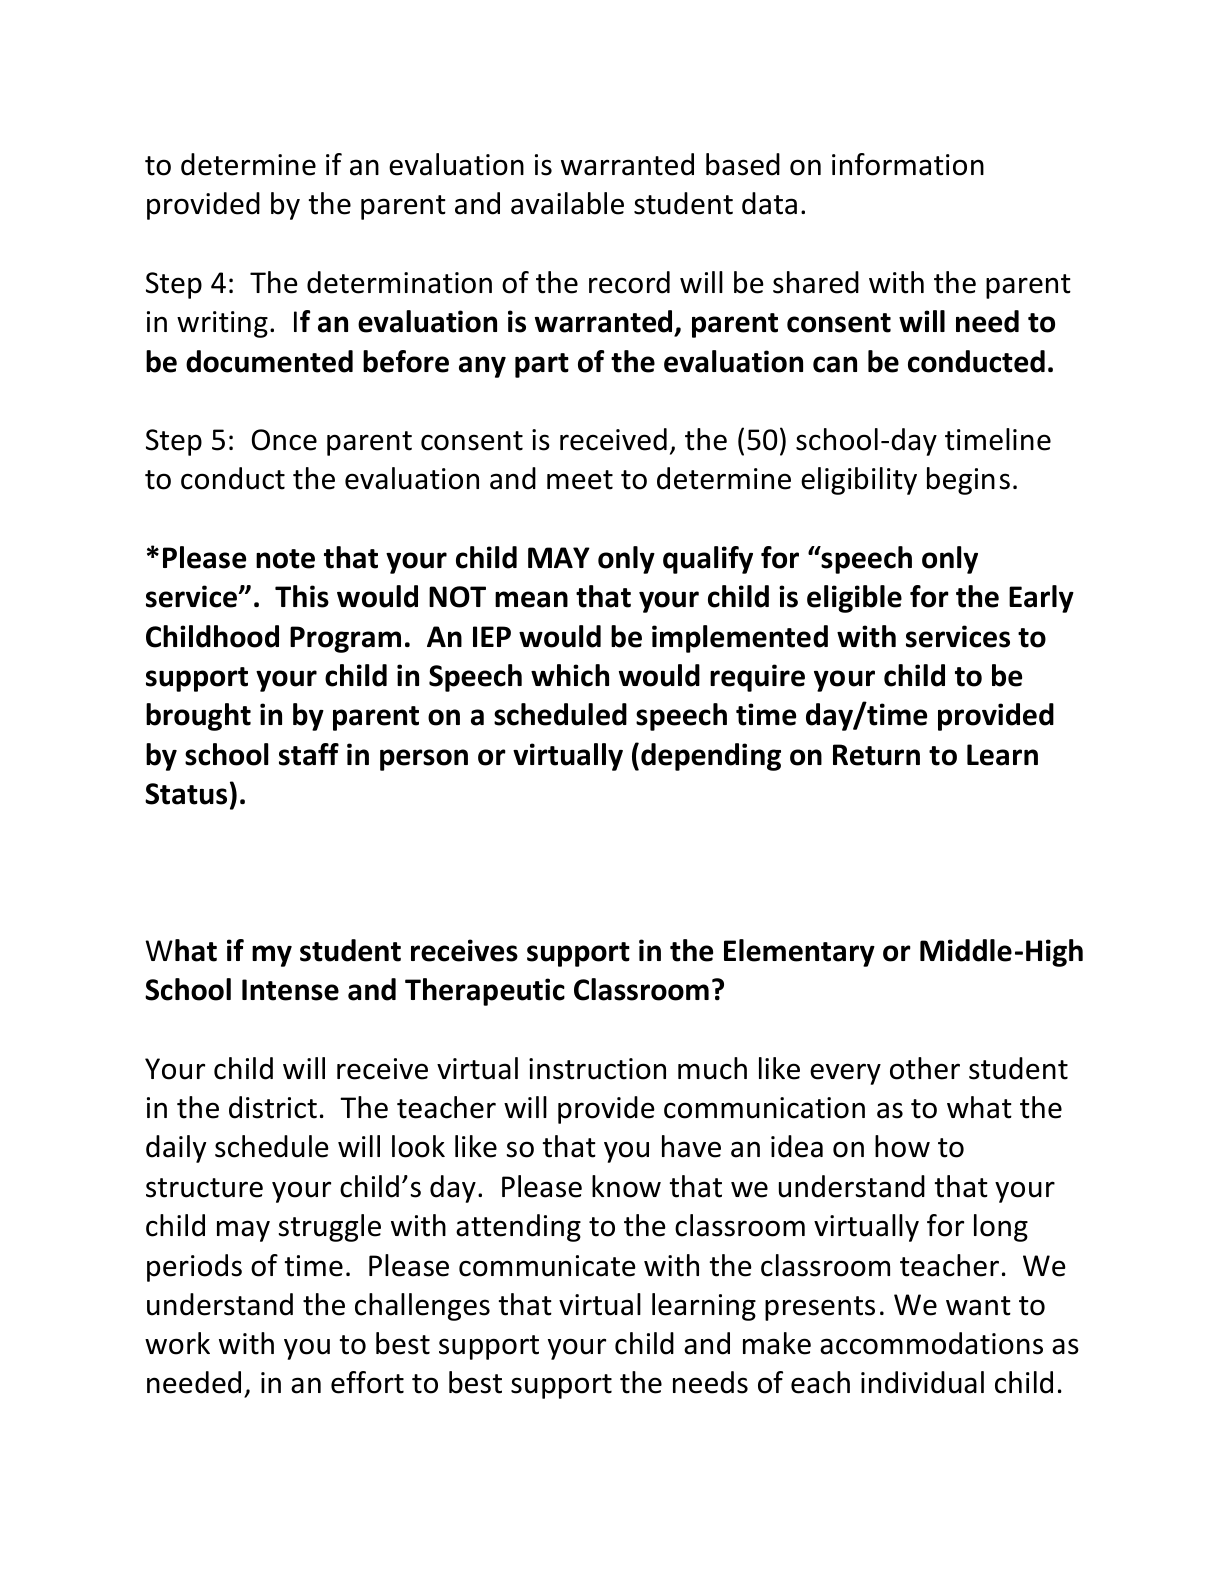 This document has height=1593, width=1231. Describe the element at coordinates (902, 1146) in the document. I see `how` at that location.
